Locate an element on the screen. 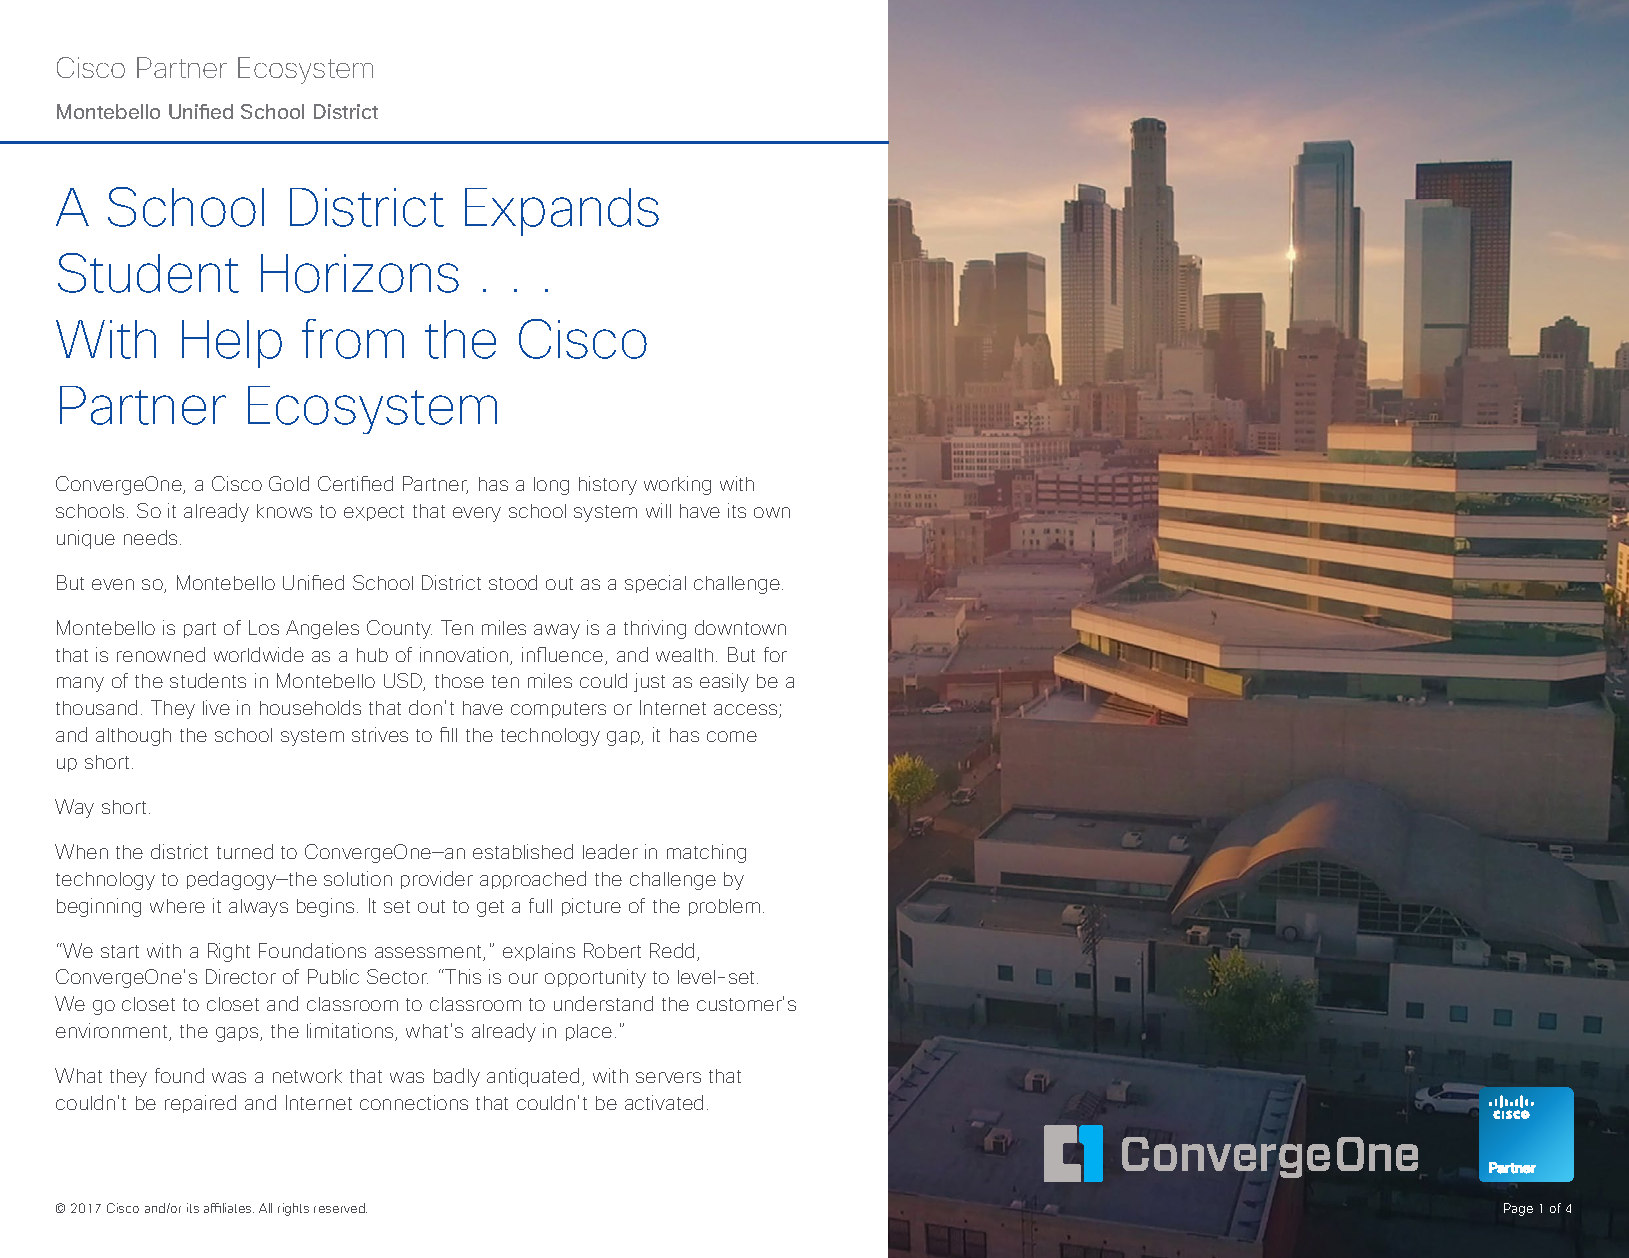 This screenshot has height=1258, width=1629. working is located at coordinates (677, 485).
